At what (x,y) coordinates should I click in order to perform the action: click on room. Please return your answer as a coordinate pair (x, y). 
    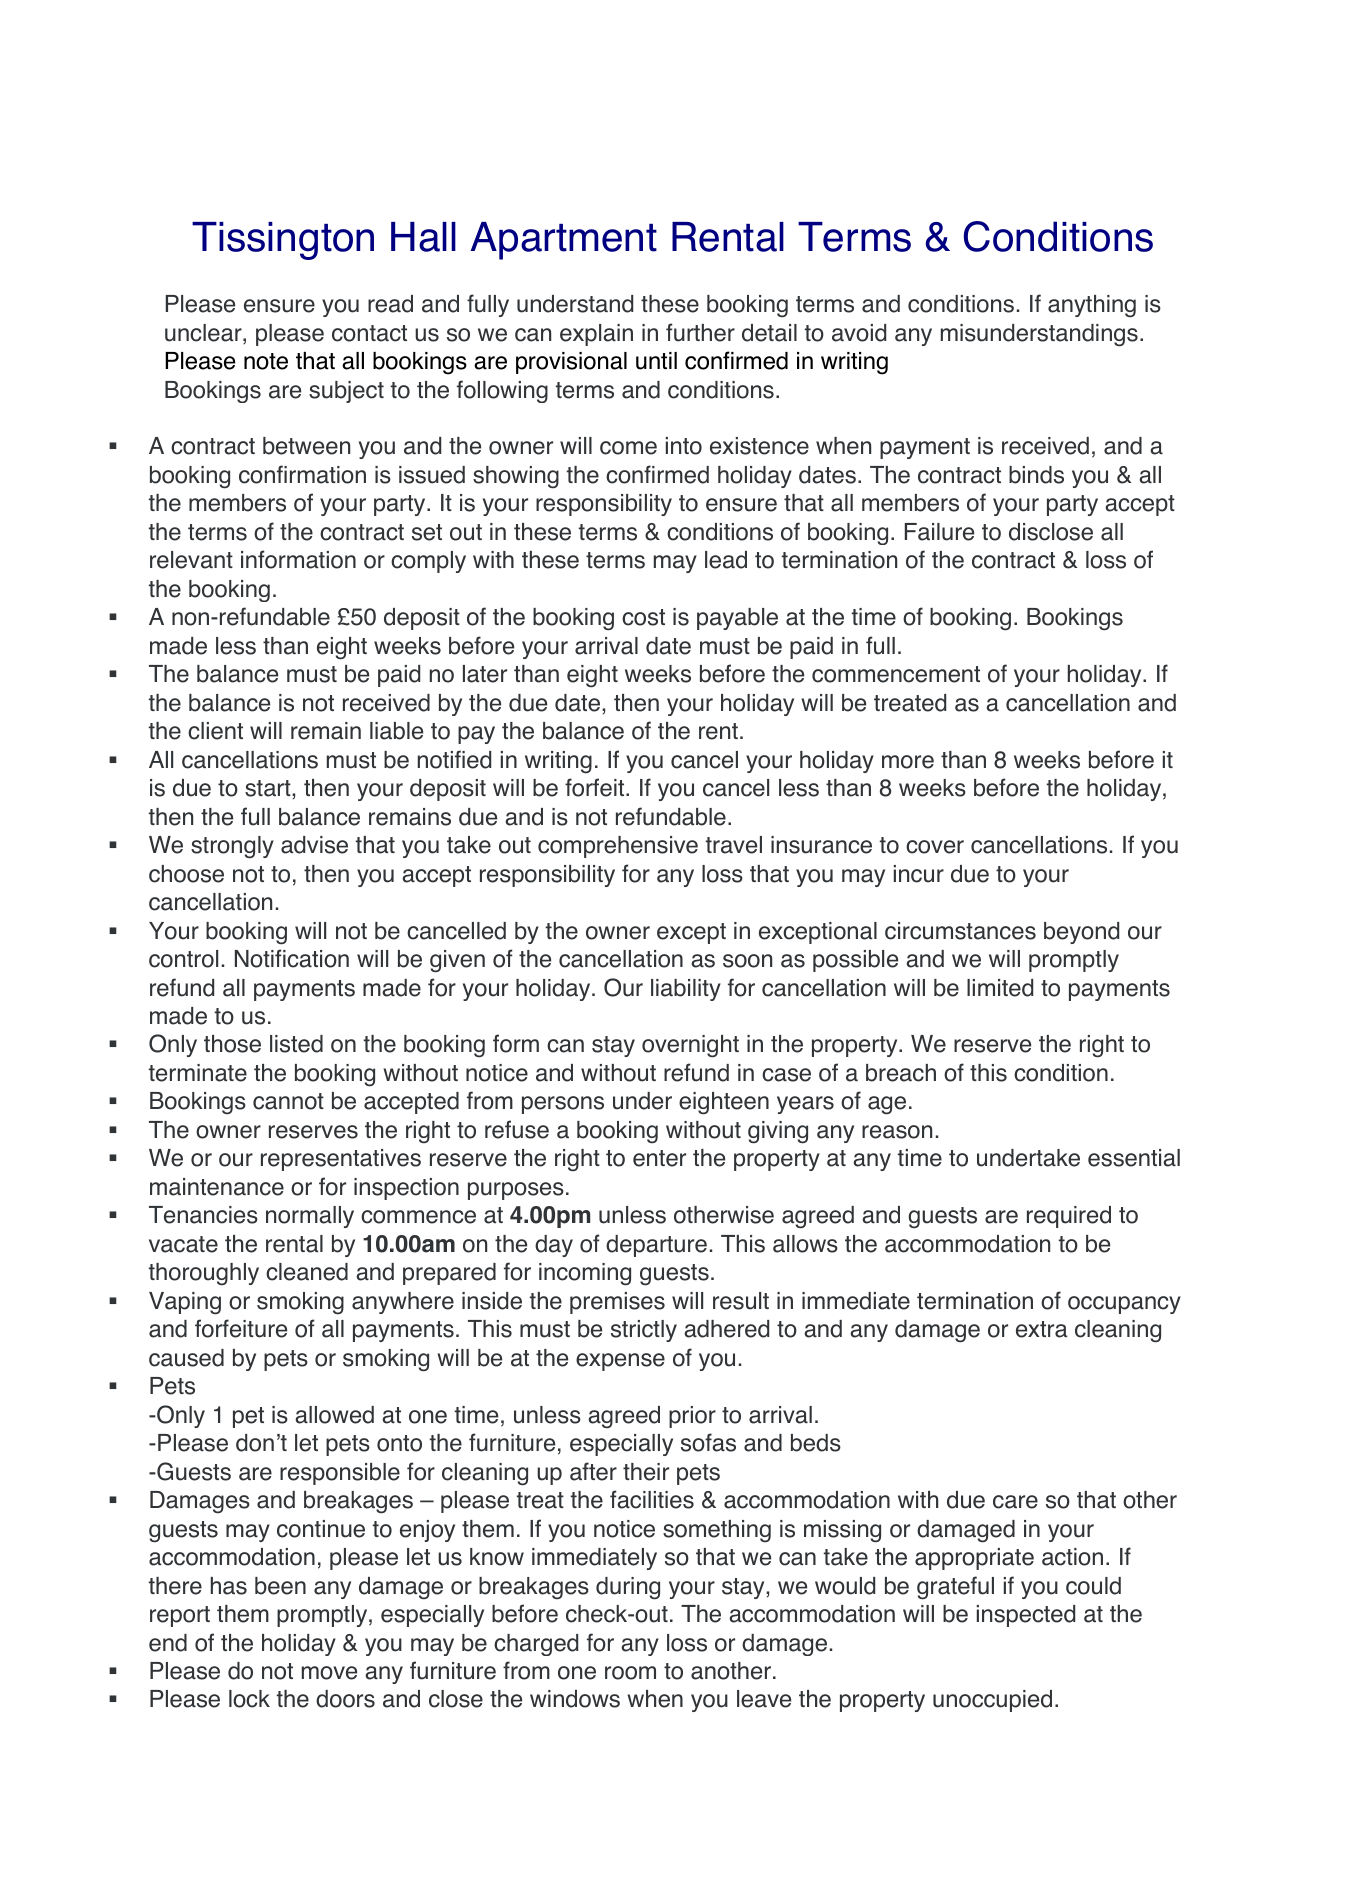
    Looking at the image, I should click on (630, 1673).
